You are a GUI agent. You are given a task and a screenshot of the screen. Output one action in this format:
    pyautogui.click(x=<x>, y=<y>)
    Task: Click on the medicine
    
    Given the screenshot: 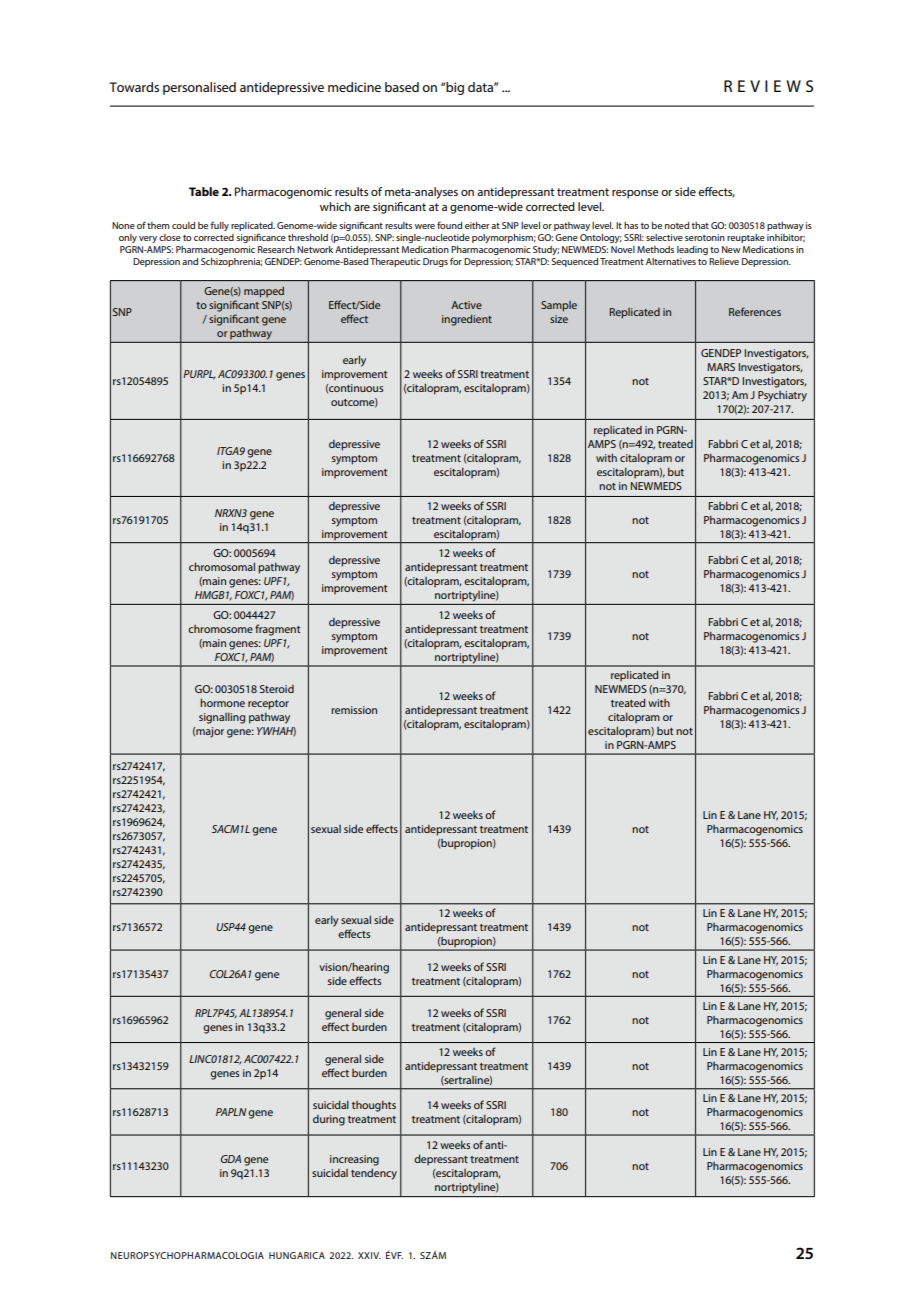 What is the action you would take?
    pyautogui.click(x=354, y=87)
